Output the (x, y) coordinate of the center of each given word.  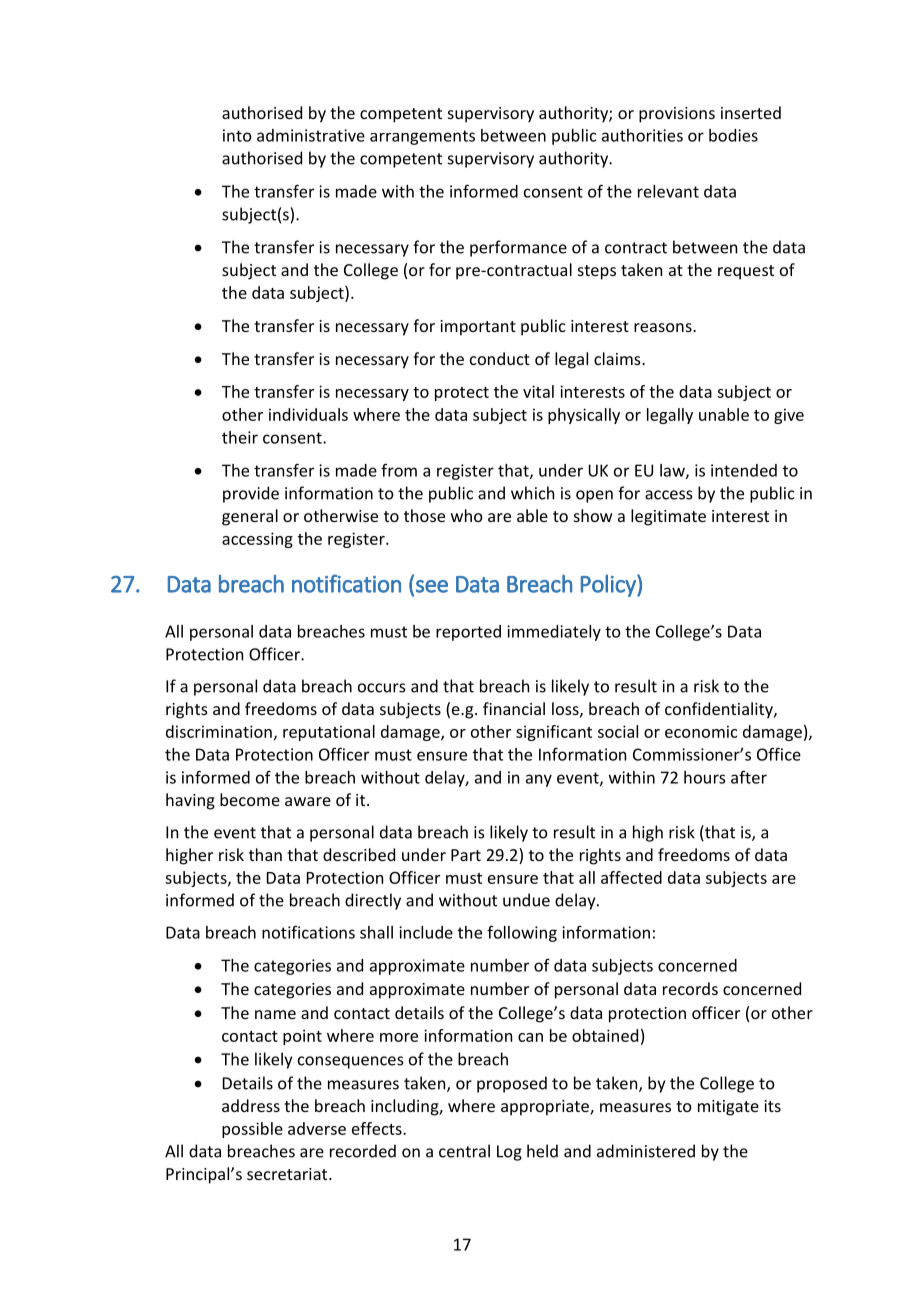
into (237, 135)
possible (252, 1130)
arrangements (422, 137)
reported (468, 633)
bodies (733, 135)
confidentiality (720, 710)
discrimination (219, 731)
